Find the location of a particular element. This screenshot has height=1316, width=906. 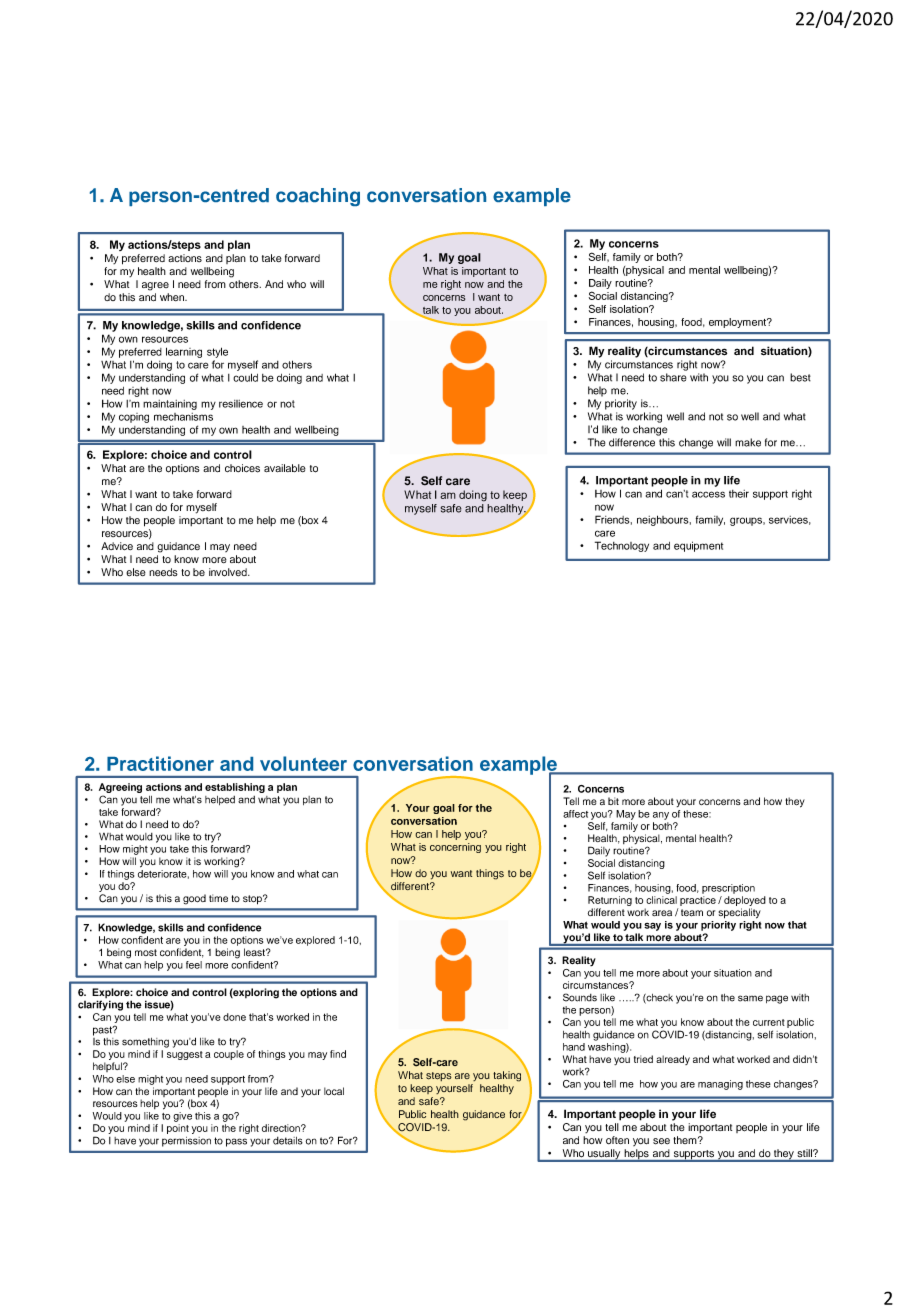

concerning is located at coordinates (455, 848).
